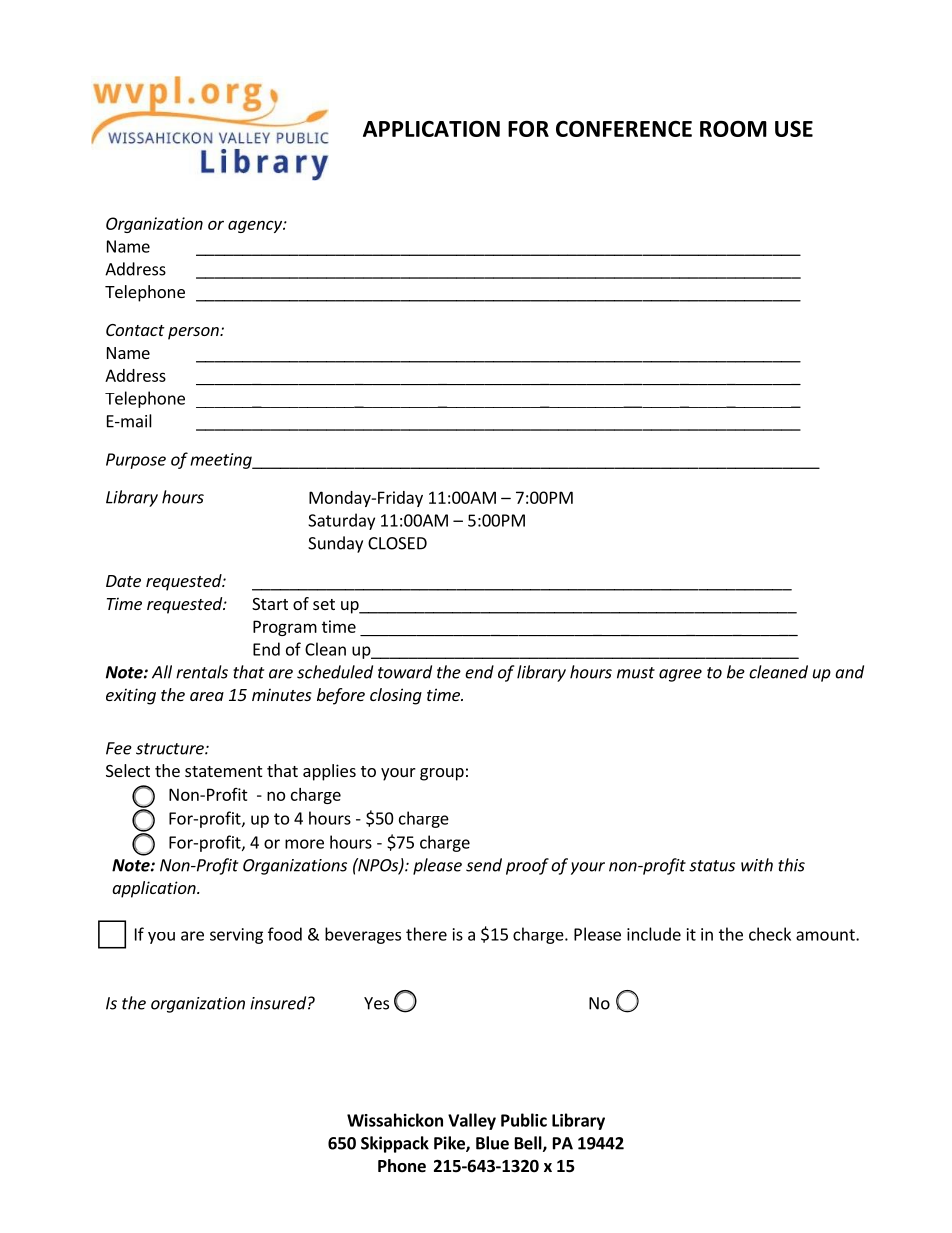 This screenshot has height=1233, width=952. I want to click on Valley, so click(472, 1121).
